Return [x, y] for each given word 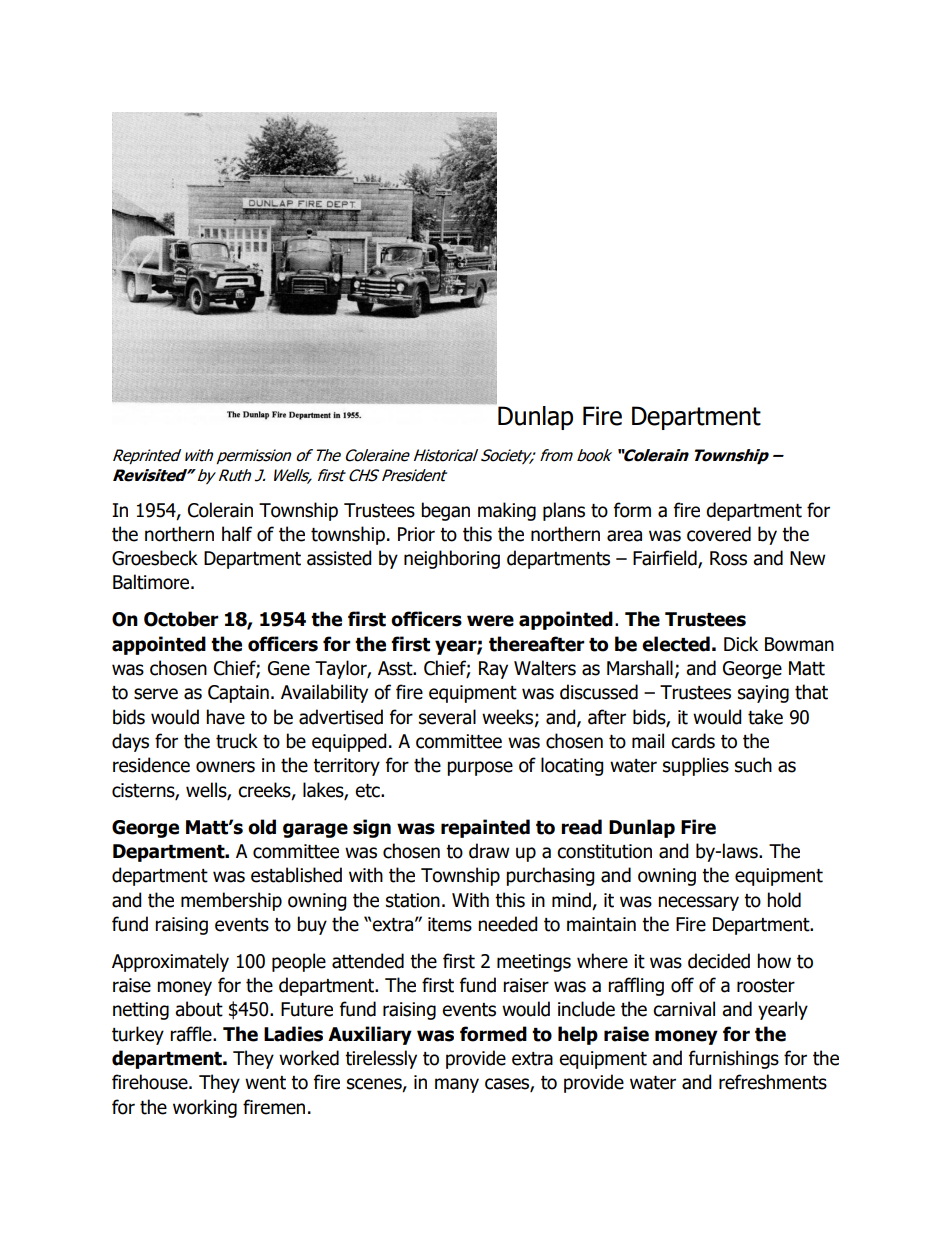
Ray [493, 670]
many [457, 1085]
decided [719, 961]
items [450, 924]
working [205, 1108]
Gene [289, 668]
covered [719, 534]
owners [225, 767]
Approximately [170, 962]
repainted [485, 828]
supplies [696, 766]
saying [763, 694]
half [237, 534]
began [445, 511]
